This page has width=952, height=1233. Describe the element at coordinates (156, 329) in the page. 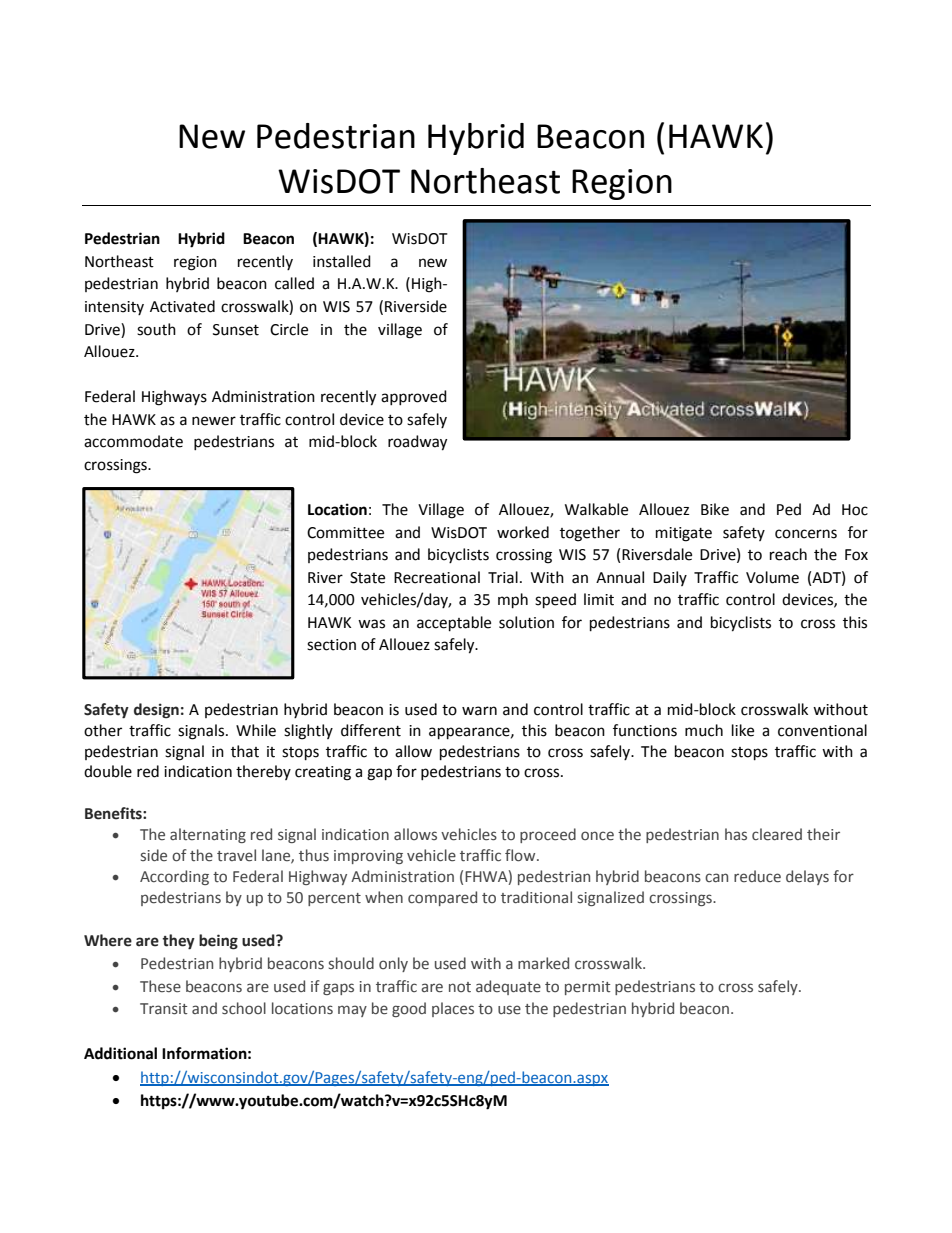

I see `south` at that location.
